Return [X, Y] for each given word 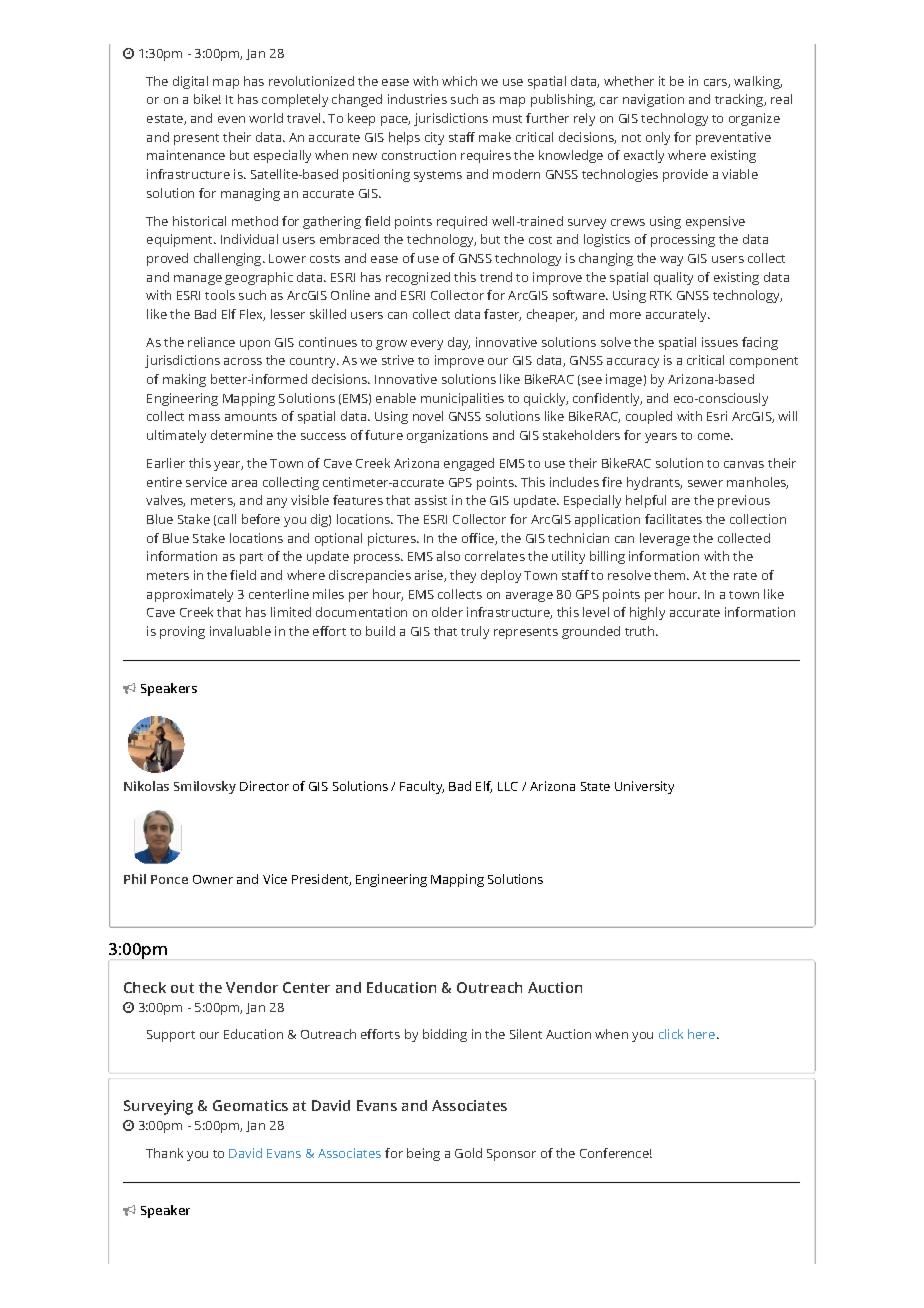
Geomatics [250, 1105]
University [644, 787]
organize [754, 119]
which [459, 81]
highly [647, 613]
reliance [211, 342]
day [459, 343]
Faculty [422, 787]
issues [720, 342]
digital [190, 82]
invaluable [240, 631]
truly [475, 632]
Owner [213, 879]
